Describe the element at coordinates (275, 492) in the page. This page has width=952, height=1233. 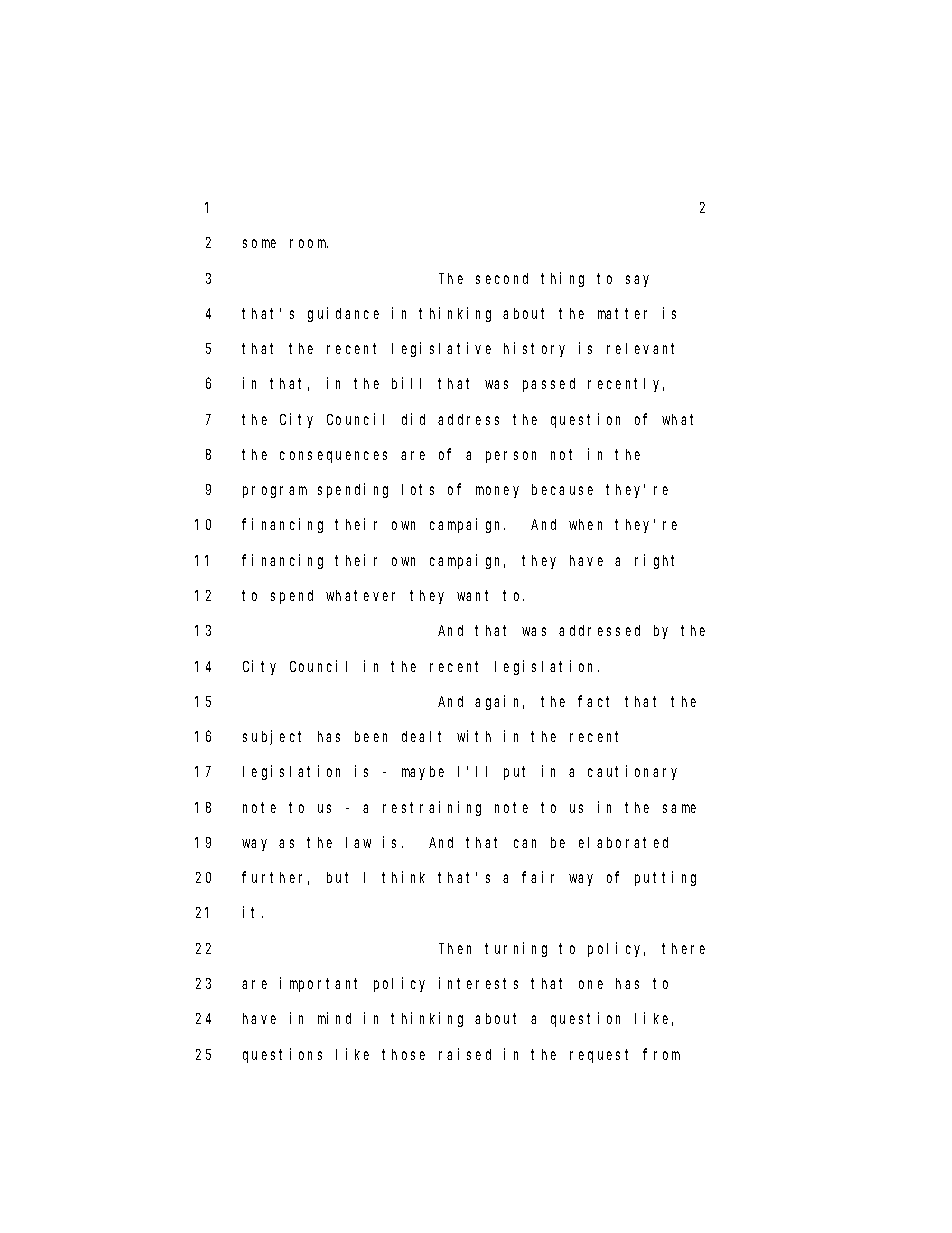
I see `program` at that location.
